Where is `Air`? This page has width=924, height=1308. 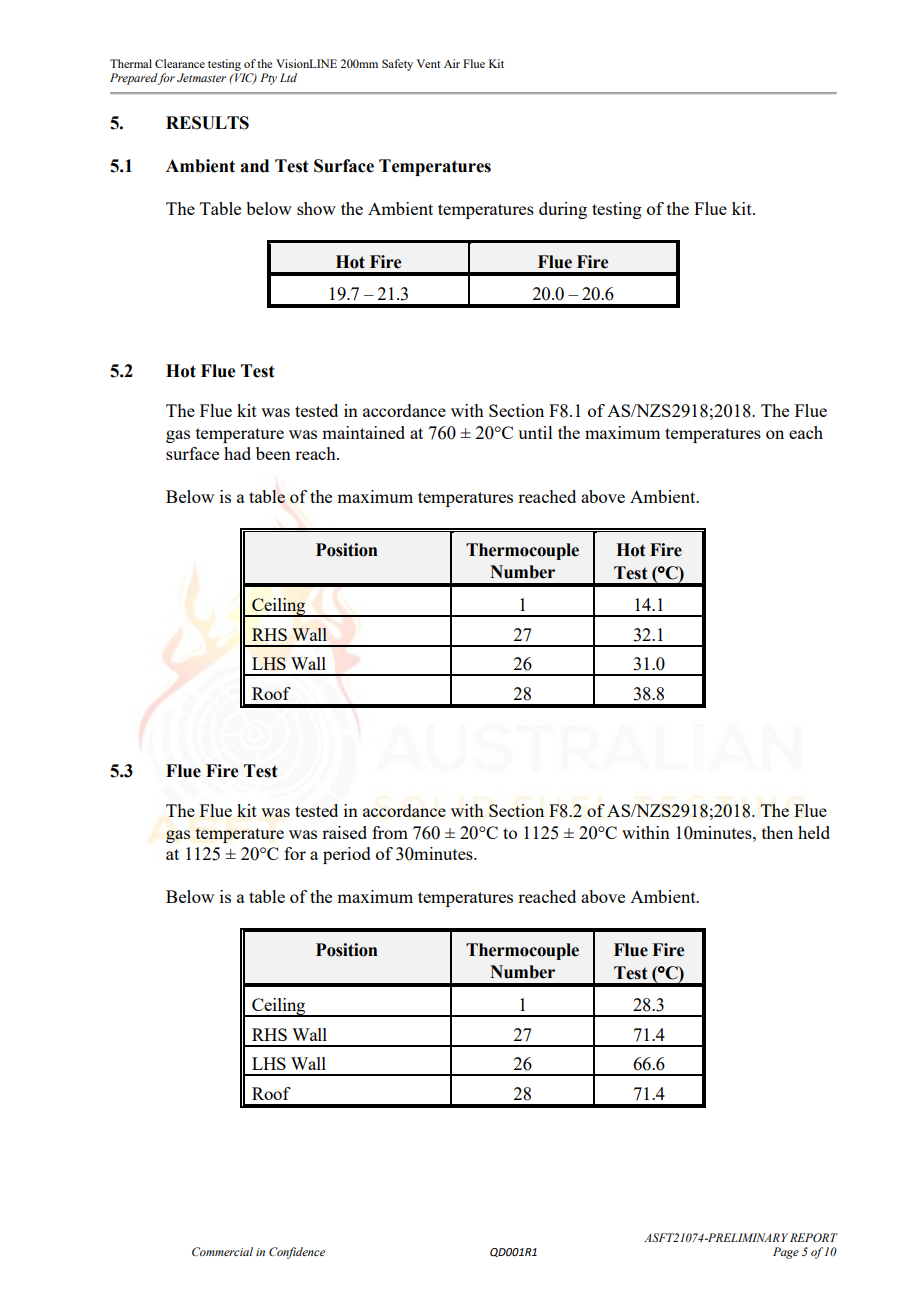 Air is located at coordinates (452, 63).
